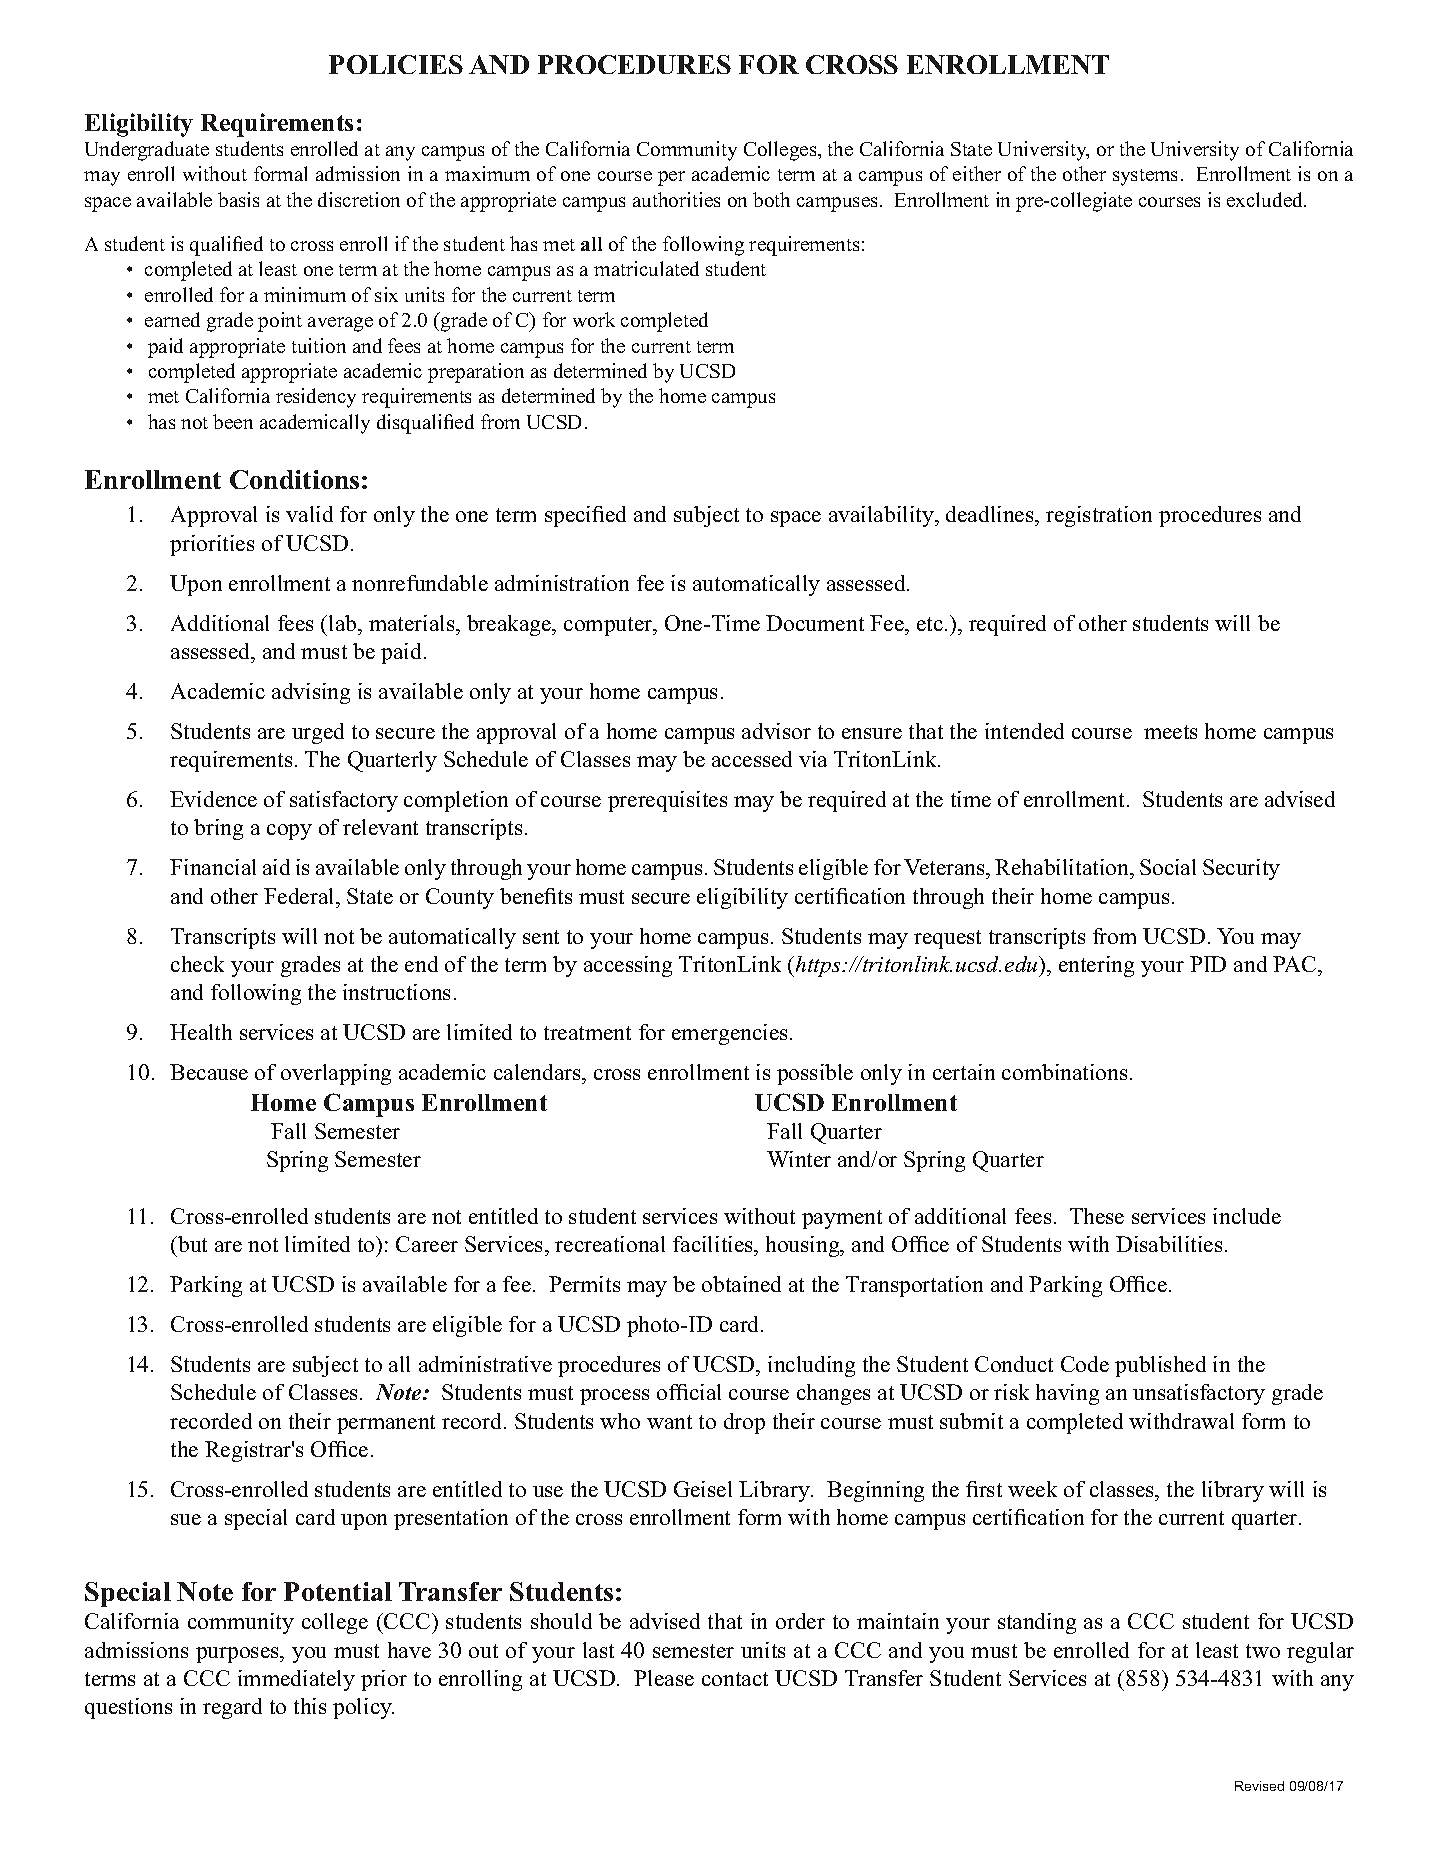 This document has width=1439, height=1863. I want to click on Document, so click(815, 623).
